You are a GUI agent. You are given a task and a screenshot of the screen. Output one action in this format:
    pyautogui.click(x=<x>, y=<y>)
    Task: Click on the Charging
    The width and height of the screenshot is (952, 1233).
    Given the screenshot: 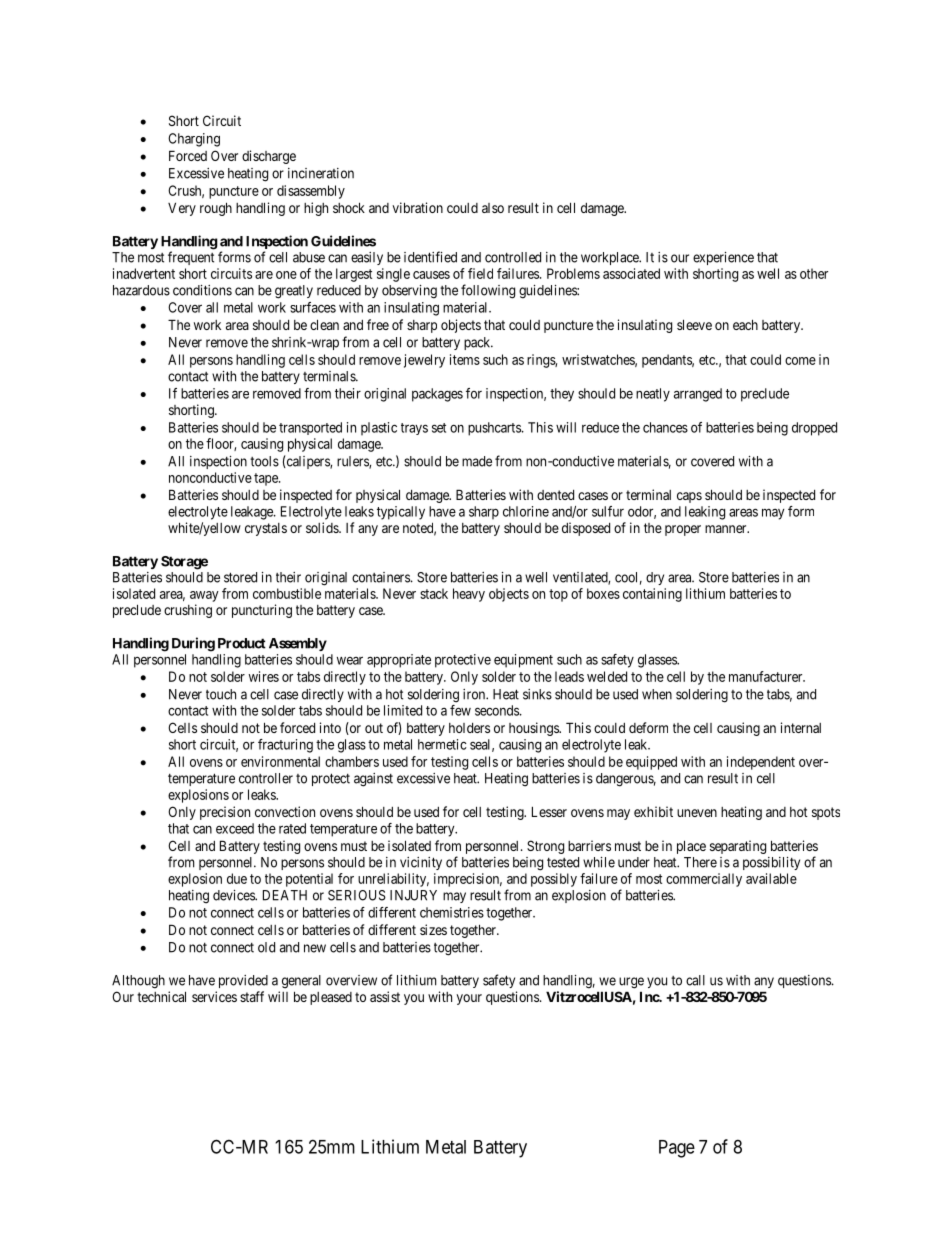 What is the action you would take?
    pyautogui.click(x=194, y=140)
